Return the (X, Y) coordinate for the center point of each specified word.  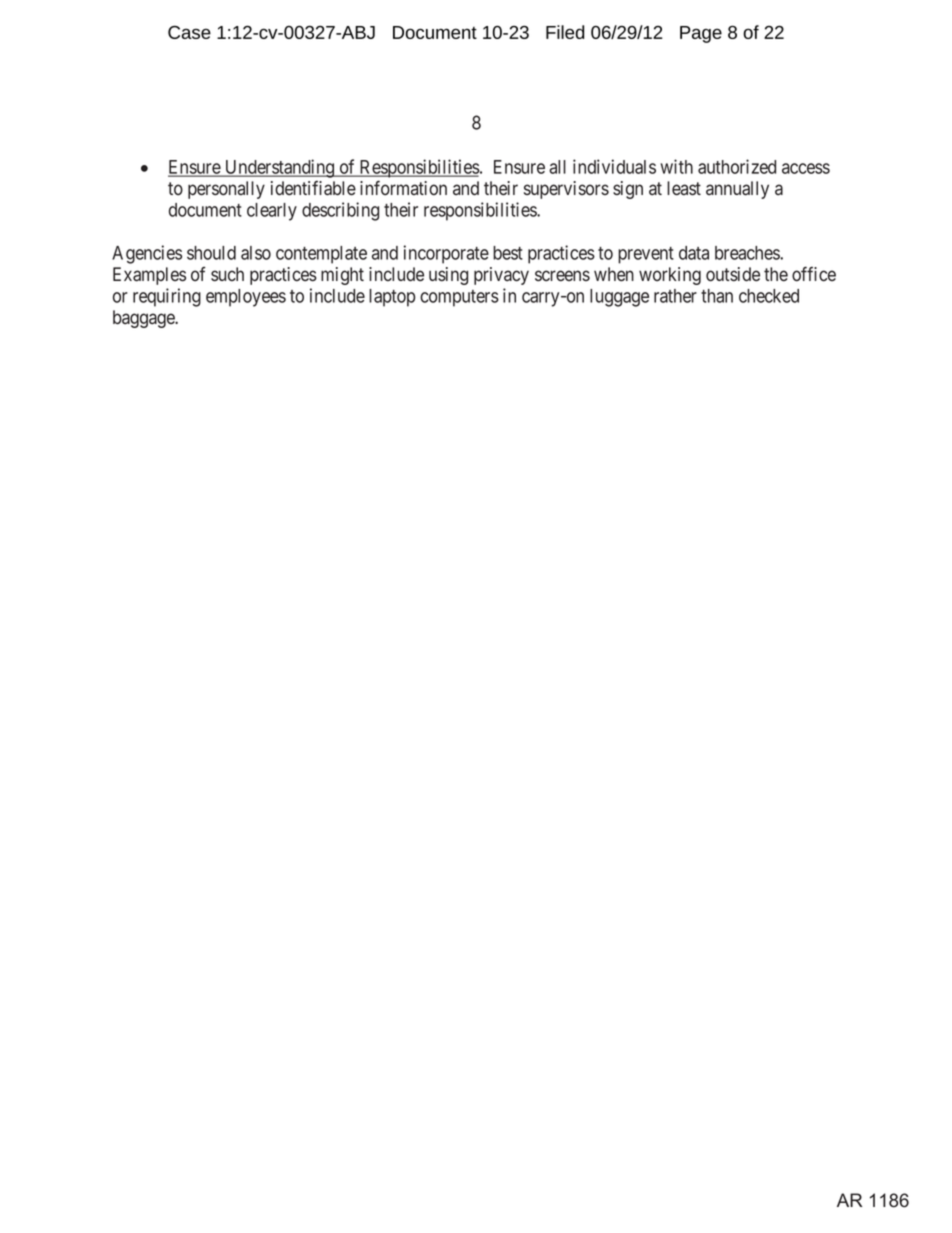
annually (737, 190)
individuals (614, 166)
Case (189, 32)
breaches (748, 253)
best (508, 253)
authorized (737, 166)
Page (701, 34)
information (403, 188)
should (211, 253)
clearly (272, 212)
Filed (565, 32)
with (677, 166)
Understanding (279, 168)
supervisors (566, 190)
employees (246, 298)
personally (226, 190)
